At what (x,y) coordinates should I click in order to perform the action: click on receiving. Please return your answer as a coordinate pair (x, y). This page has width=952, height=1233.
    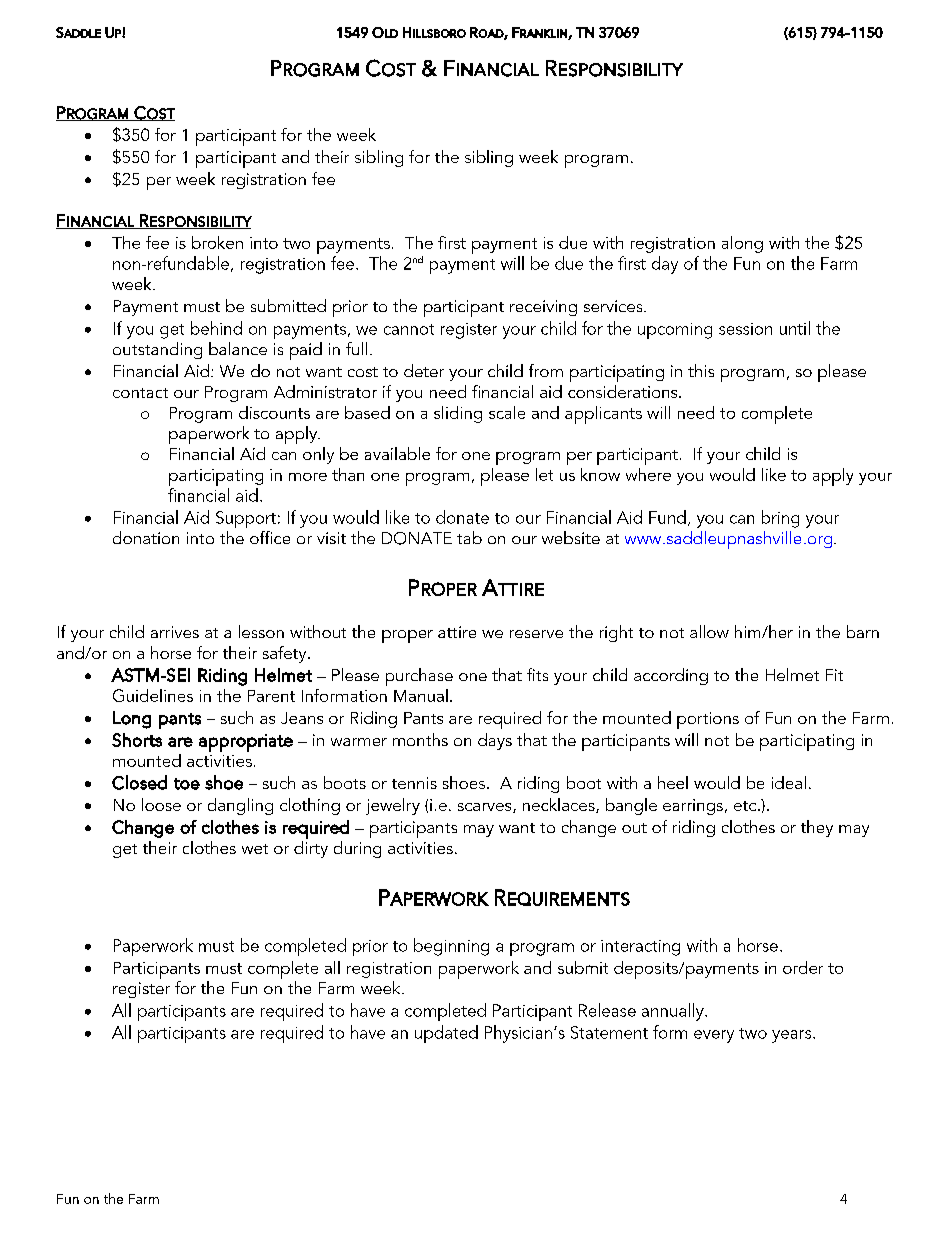
    Looking at the image, I should click on (543, 308).
